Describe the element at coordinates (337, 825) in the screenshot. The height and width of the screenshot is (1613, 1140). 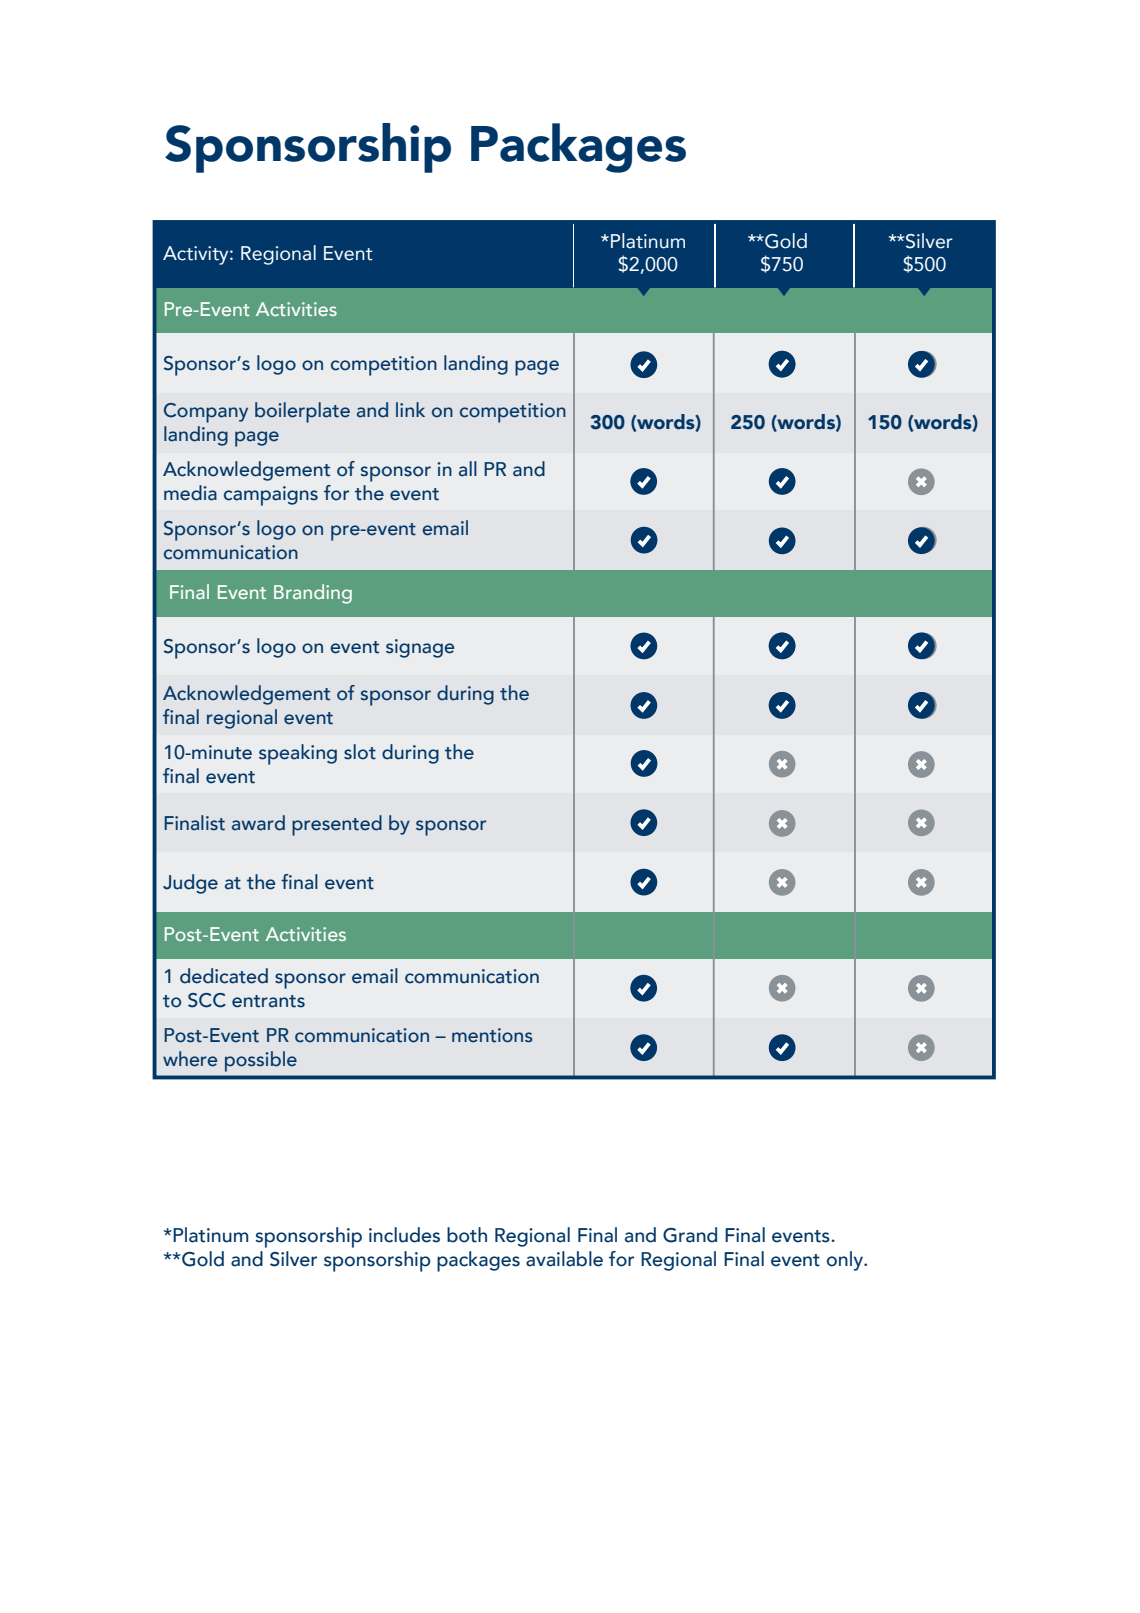
I see `presented` at that location.
